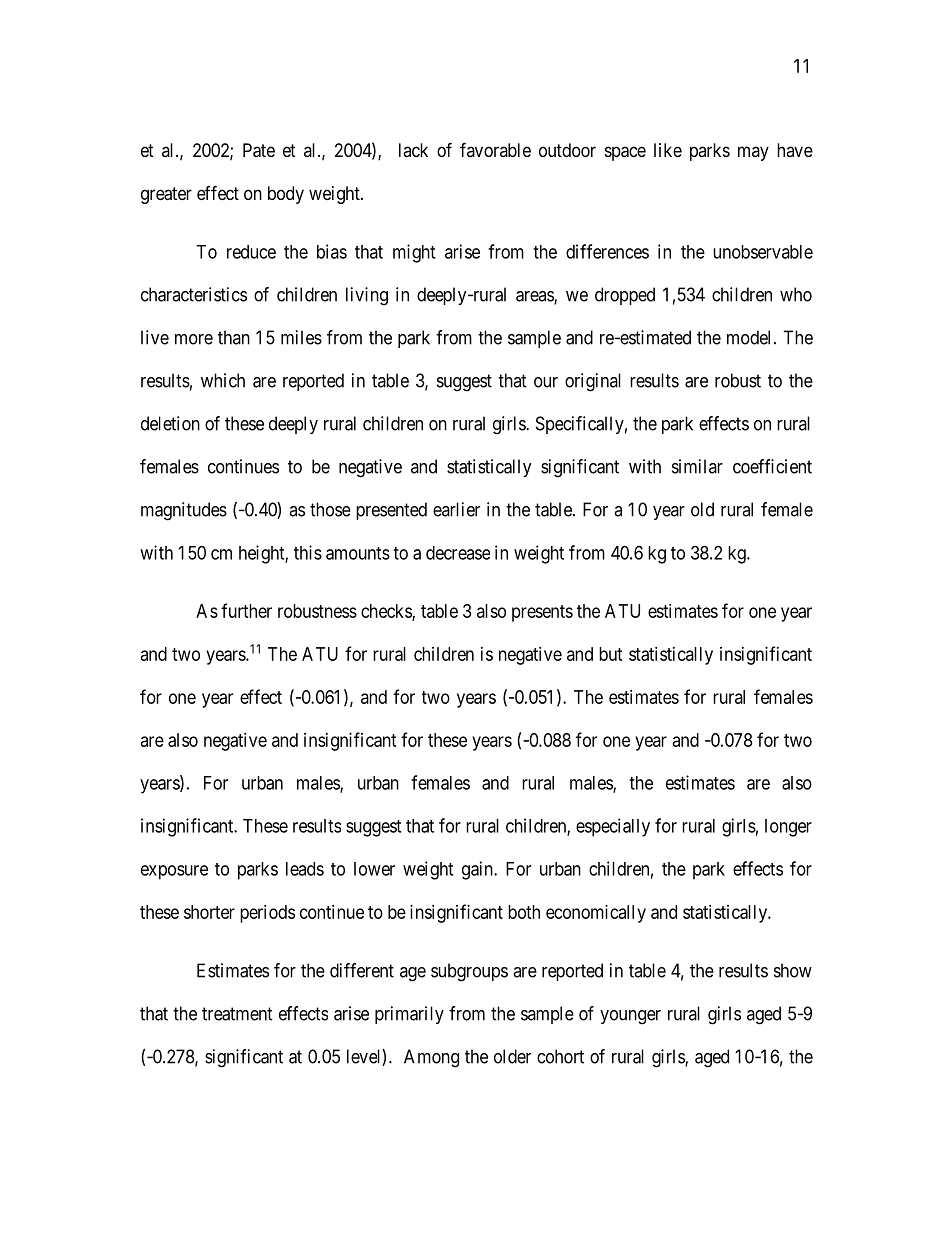  What do you see at coordinates (246, 610) in the page?
I see `further` at bounding box center [246, 610].
